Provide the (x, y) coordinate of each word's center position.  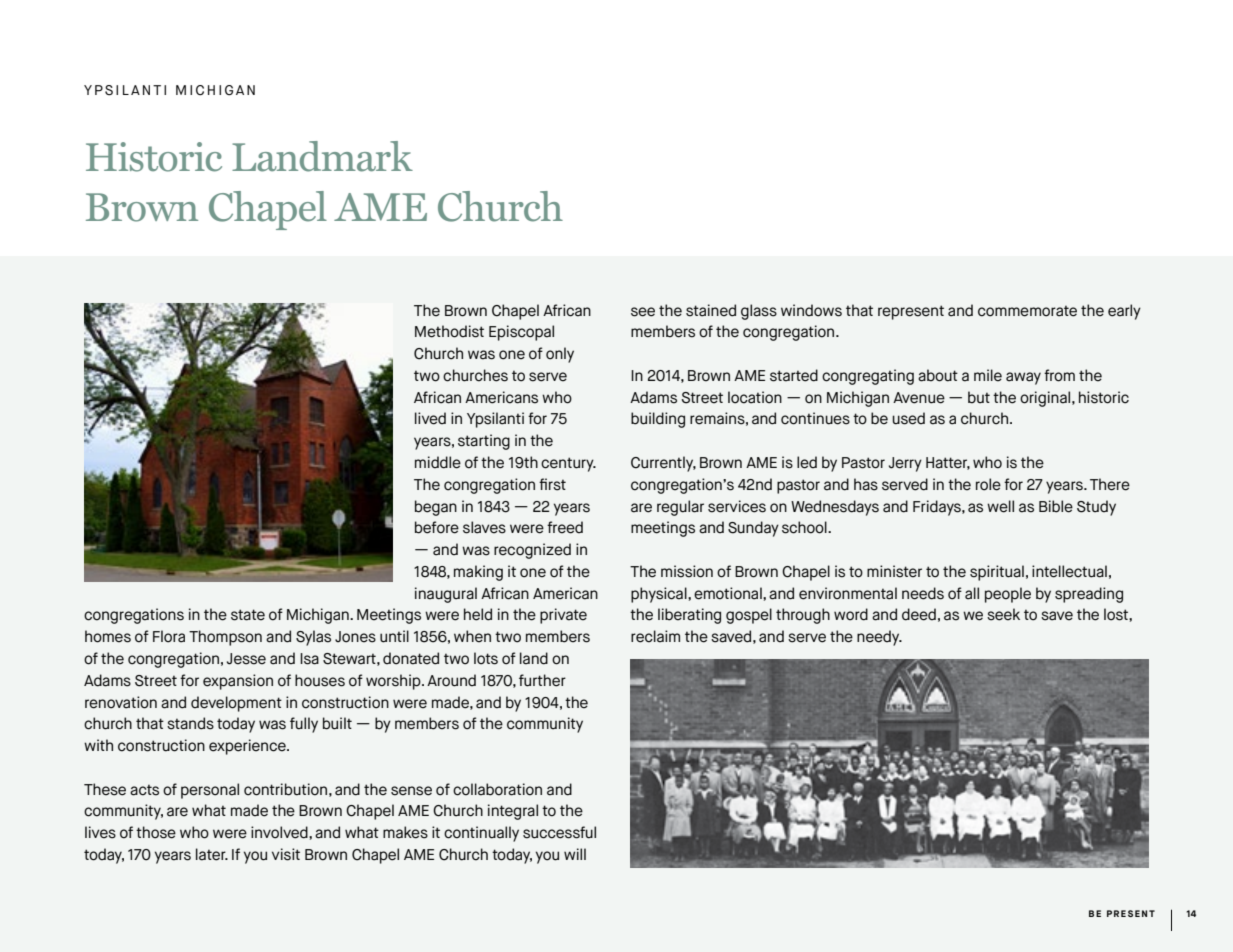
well (1000, 506)
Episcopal (521, 333)
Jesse (246, 659)
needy (879, 638)
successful (559, 832)
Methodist (449, 331)
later (212, 854)
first (552, 484)
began (436, 508)
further (542, 680)
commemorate (1027, 311)
